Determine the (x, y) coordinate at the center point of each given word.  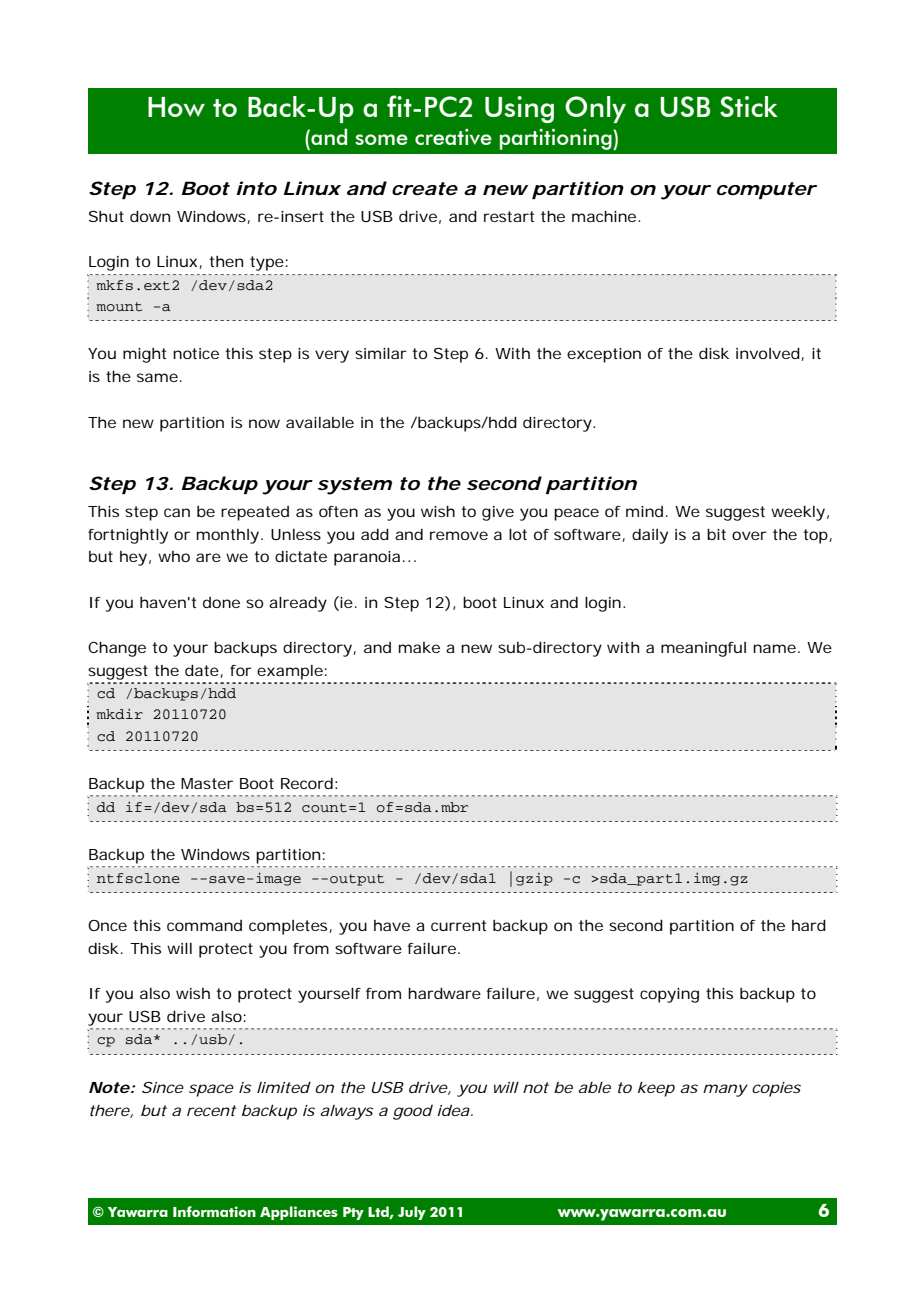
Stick (749, 106)
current (458, 925)
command (204, 925)
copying (669, 995)
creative (453, 137)
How (176, 107)
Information (214, 1211)
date (203, 671)
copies (776, 1089)
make (419, 647)
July (412, 1213)
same (157, 377)
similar (381, 353)
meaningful (703, 649)
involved (768, 353)
